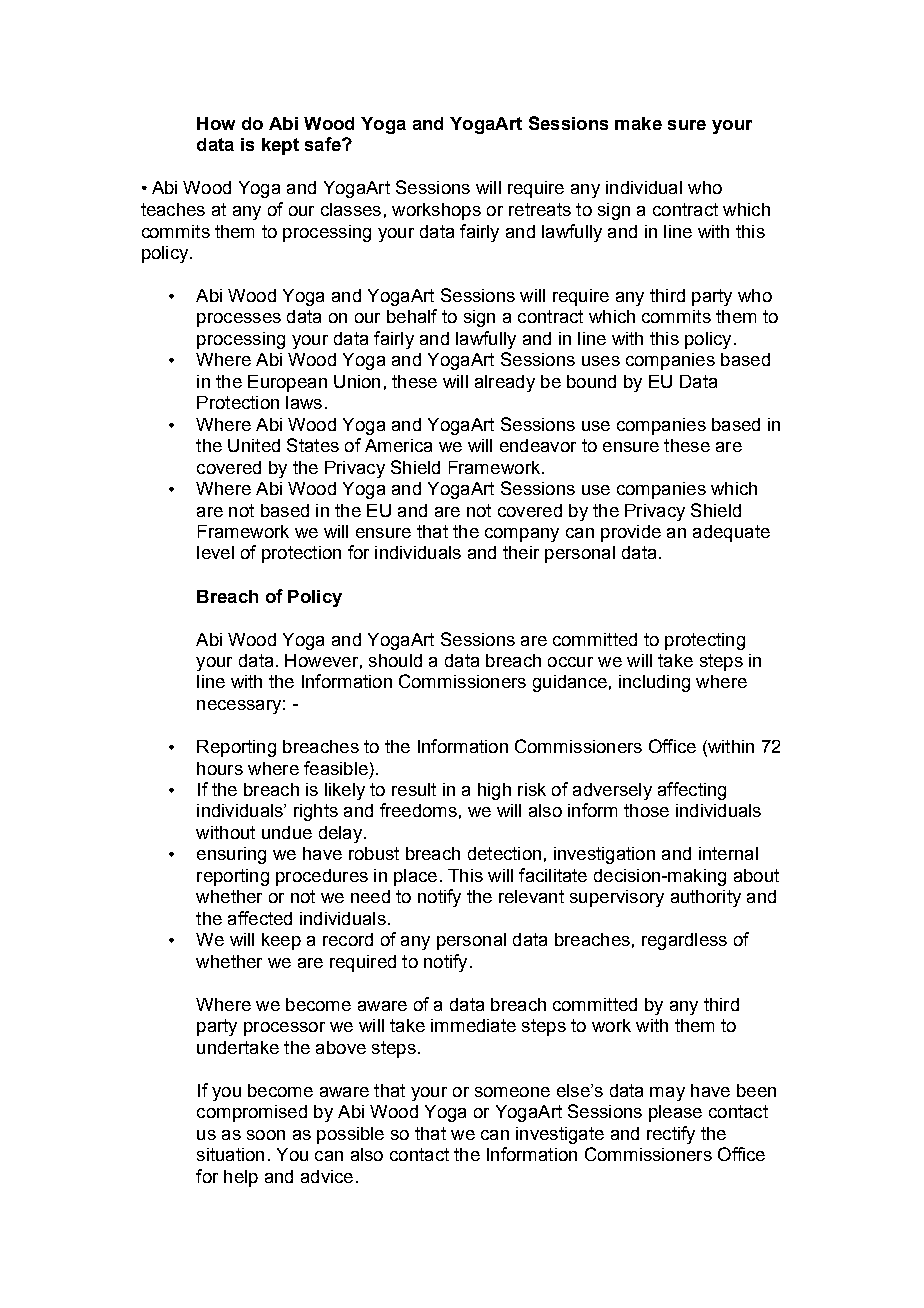  I want to click on should, so click(395, 660).
